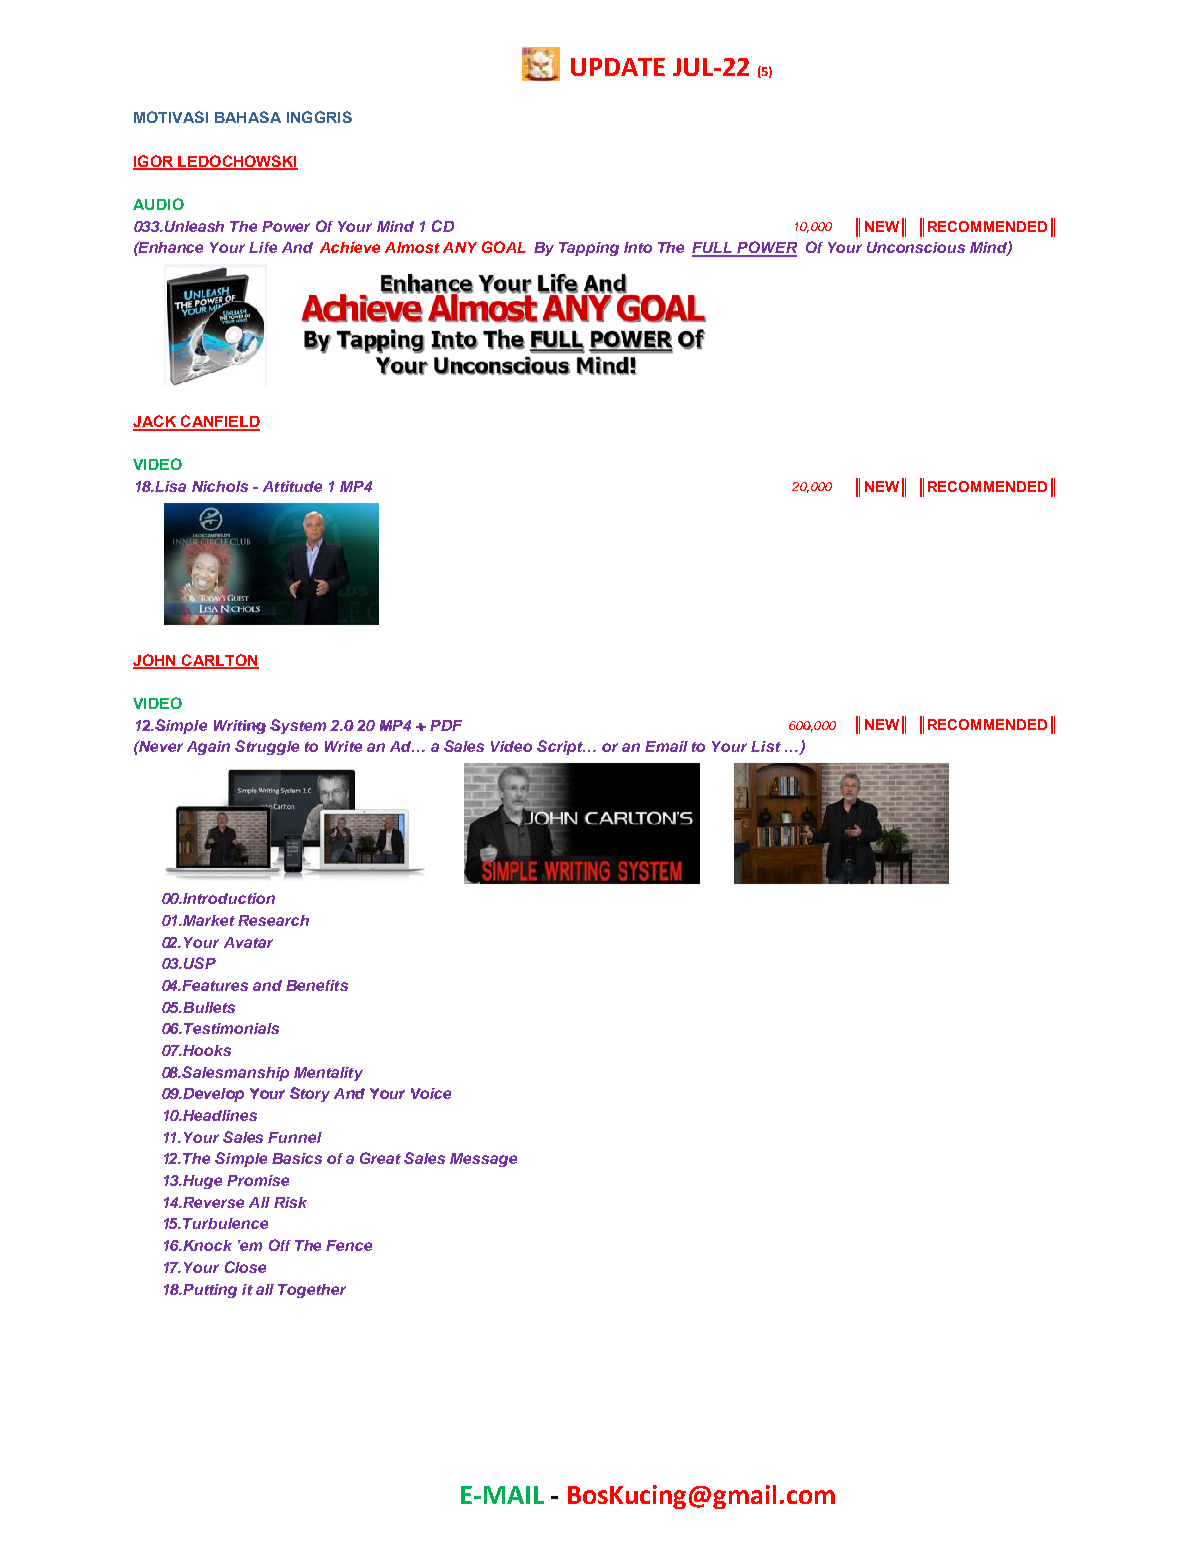 Image resolution: width=1202 pixels, height=1556 pixels. What do you see at coordinates (483, 1160) in the image?
I see `Message` at bounding box center [483, 1160].
